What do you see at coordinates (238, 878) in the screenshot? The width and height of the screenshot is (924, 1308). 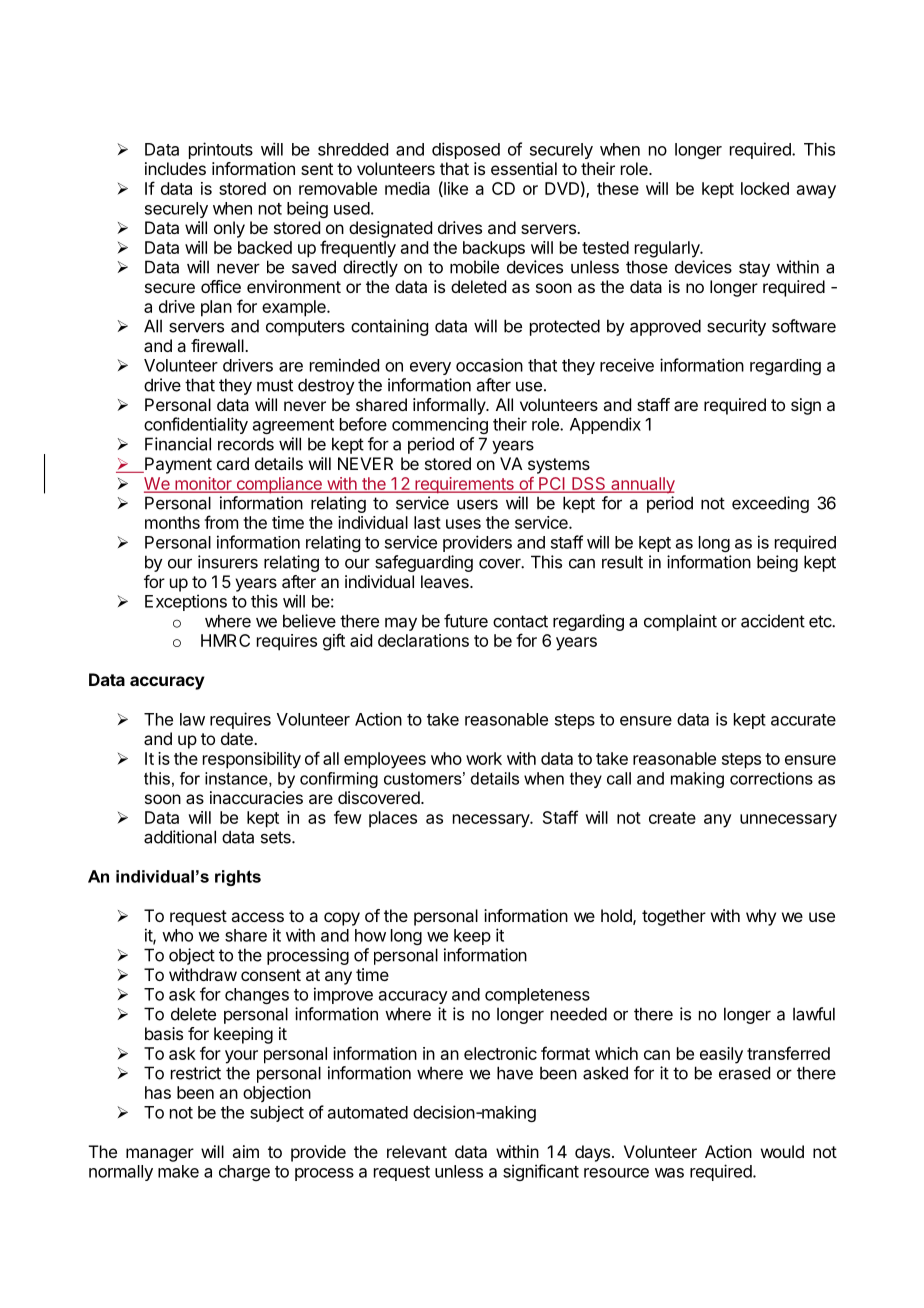 I see `rights` at bounding box center [238, 878].
